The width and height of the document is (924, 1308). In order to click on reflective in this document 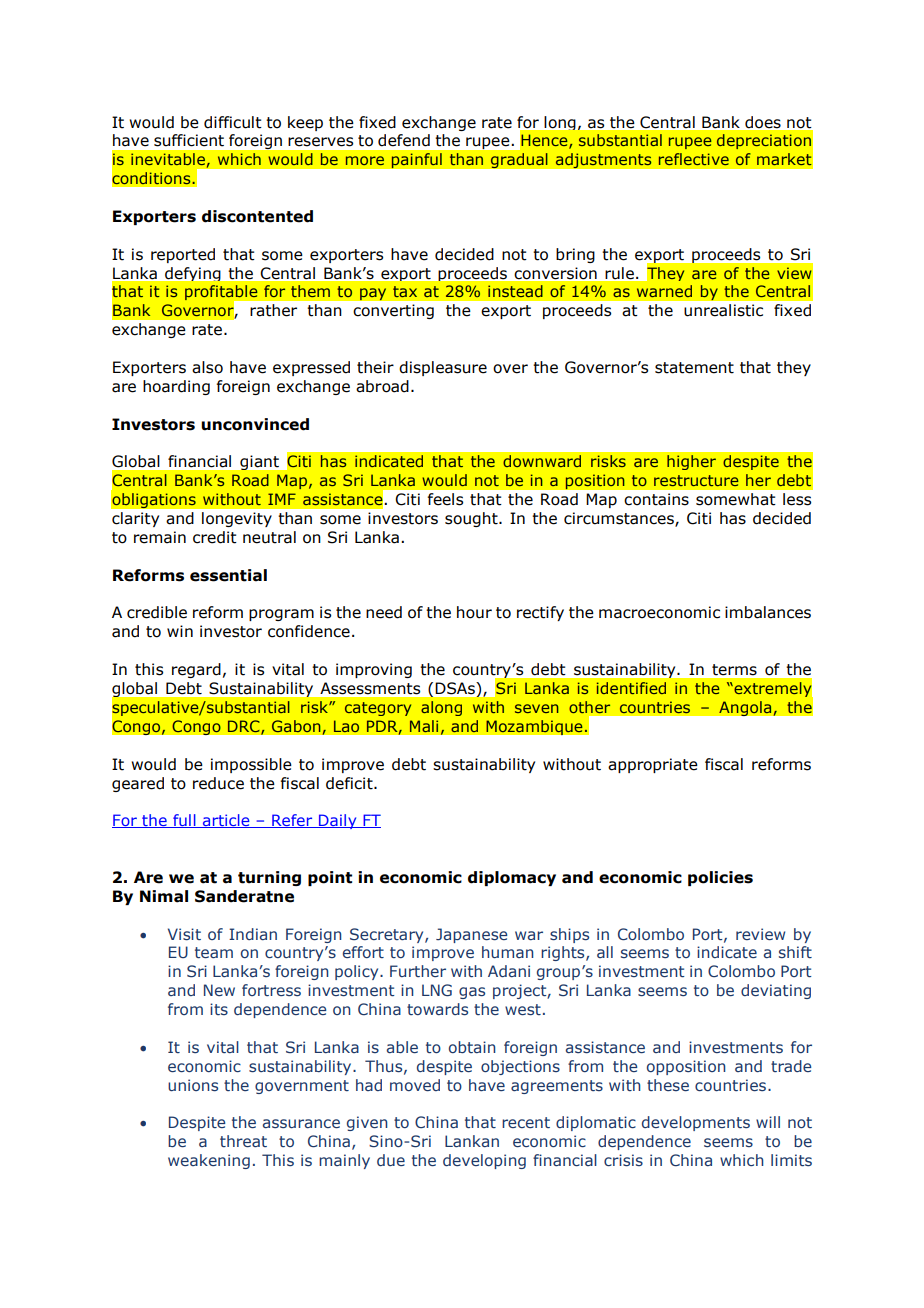, I will do `click(694, 159)`.
